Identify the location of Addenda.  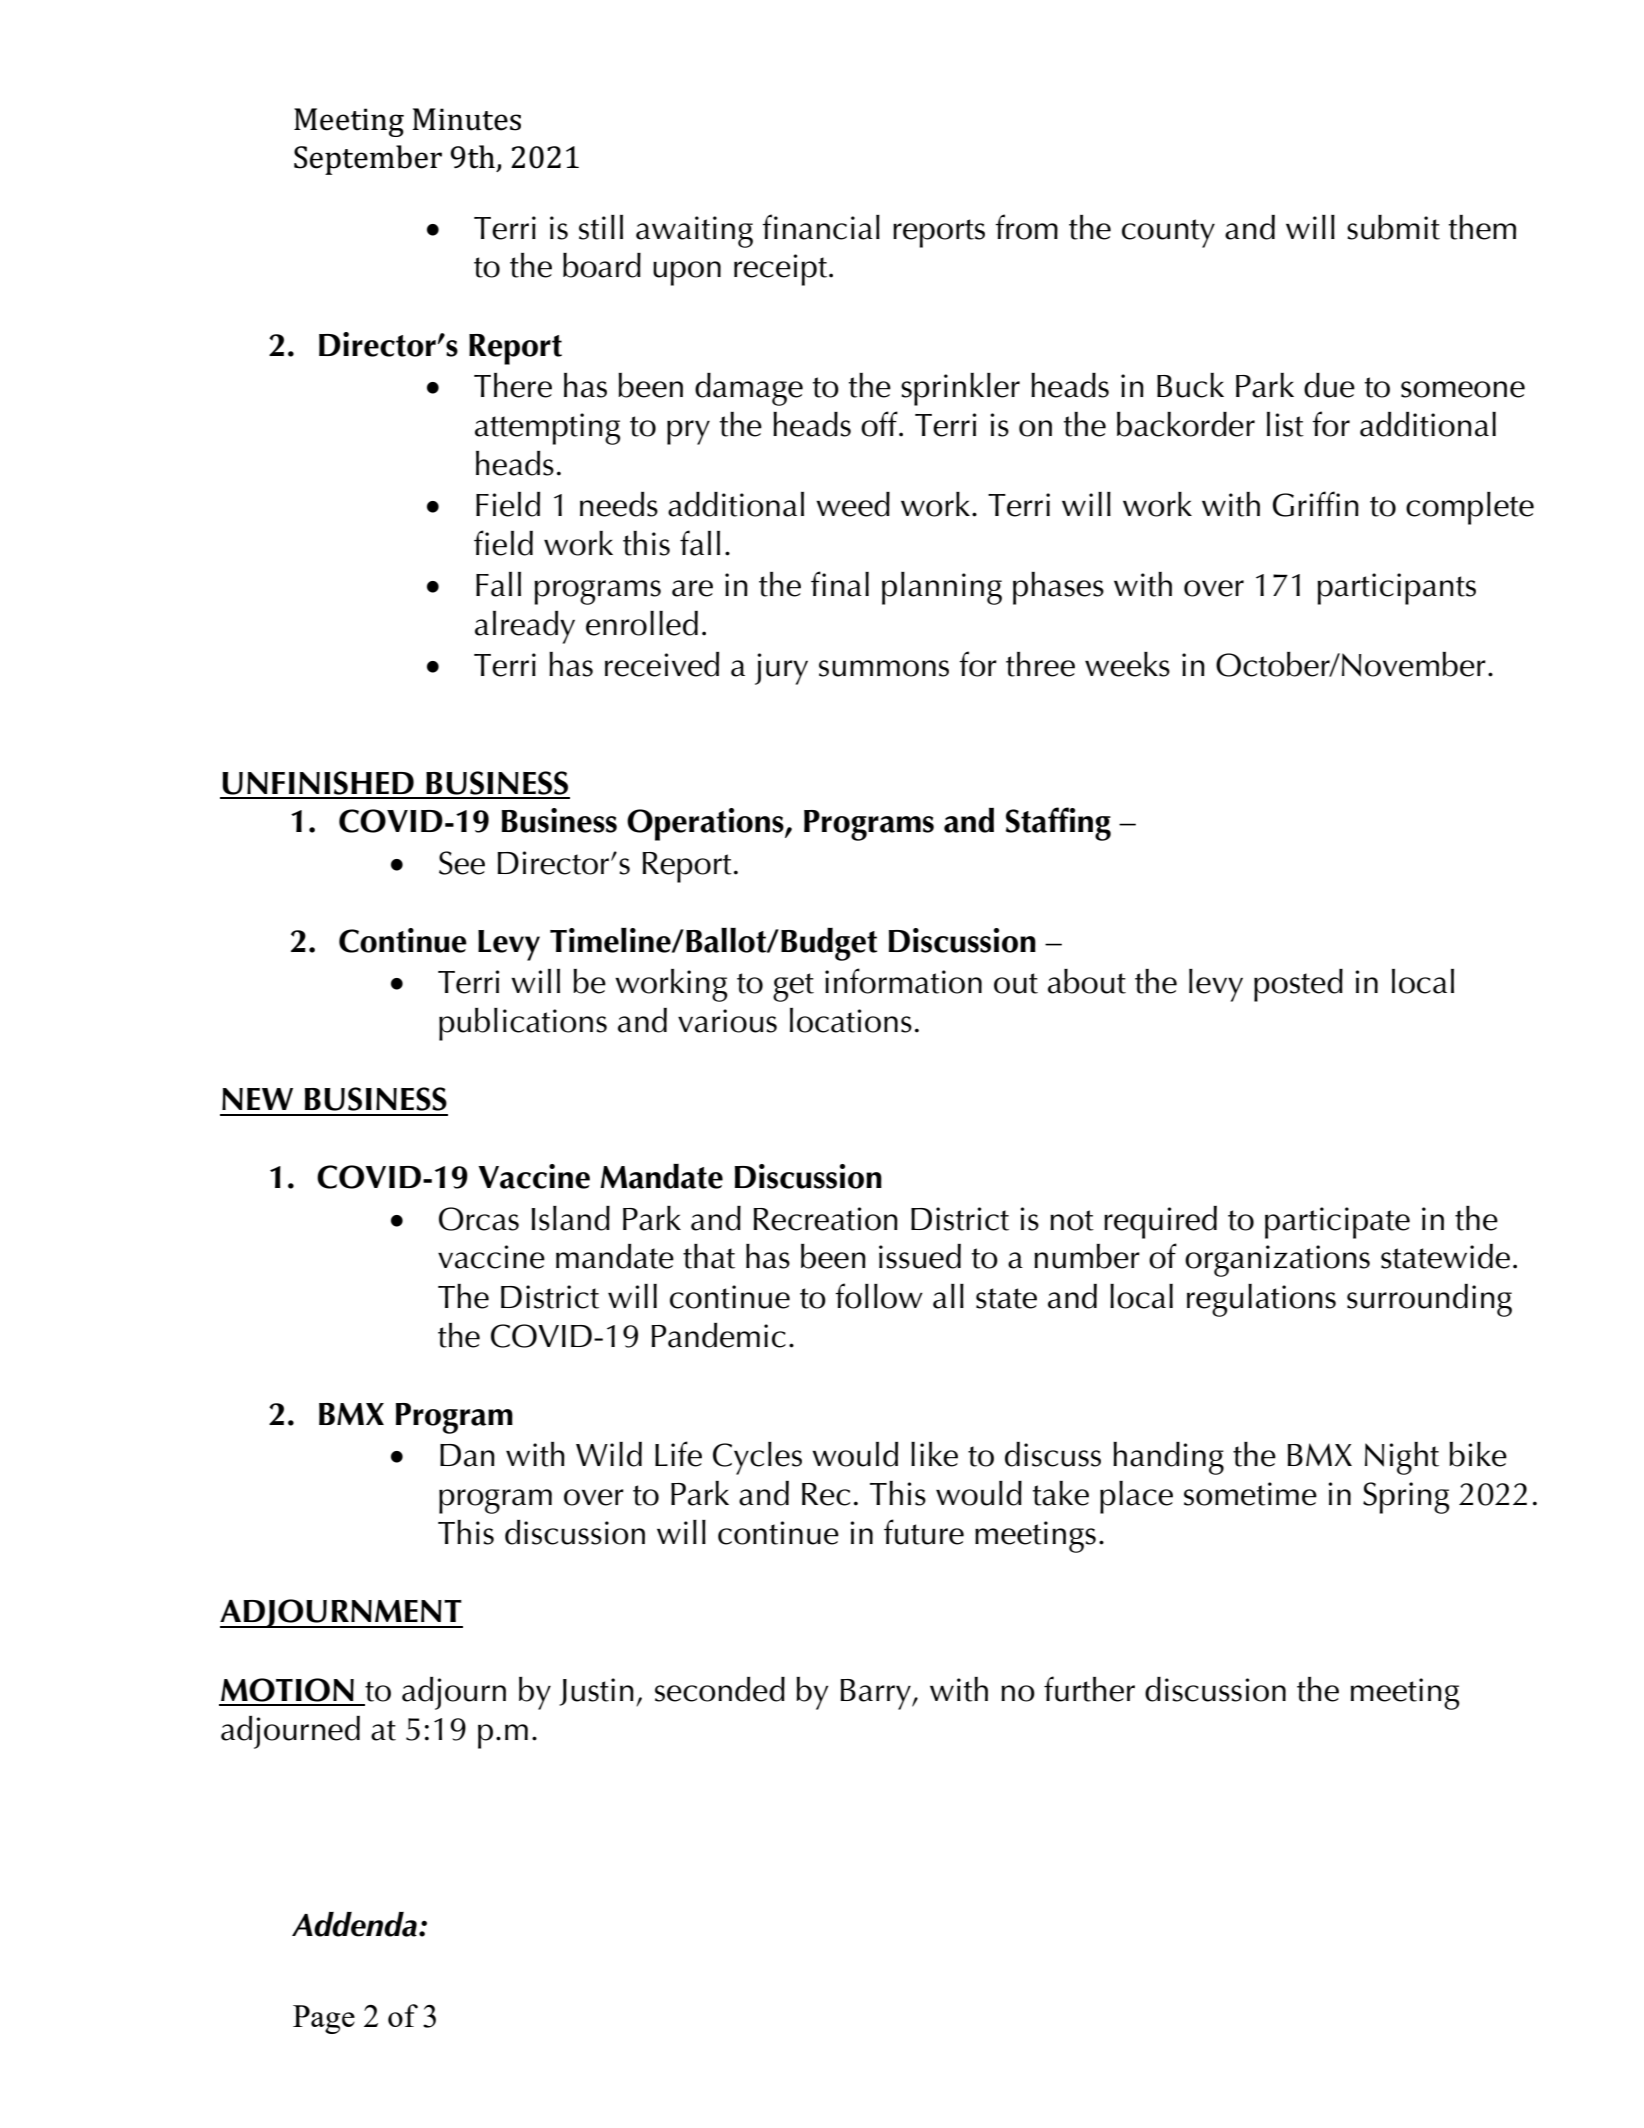
(354, 1924).
